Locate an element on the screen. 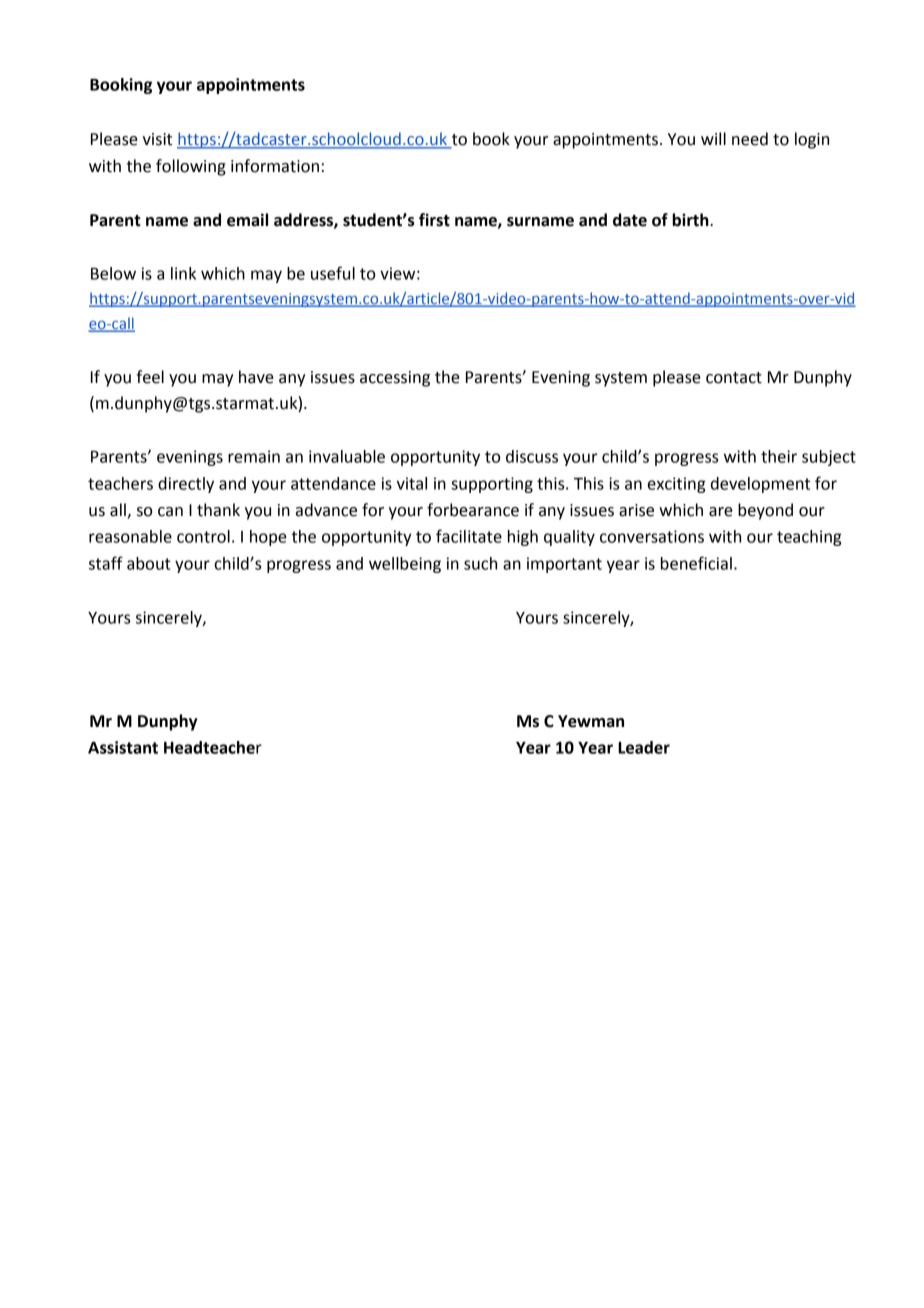 This screenshot has width=924, height=1308. need is located at coordinates (750, 139).
